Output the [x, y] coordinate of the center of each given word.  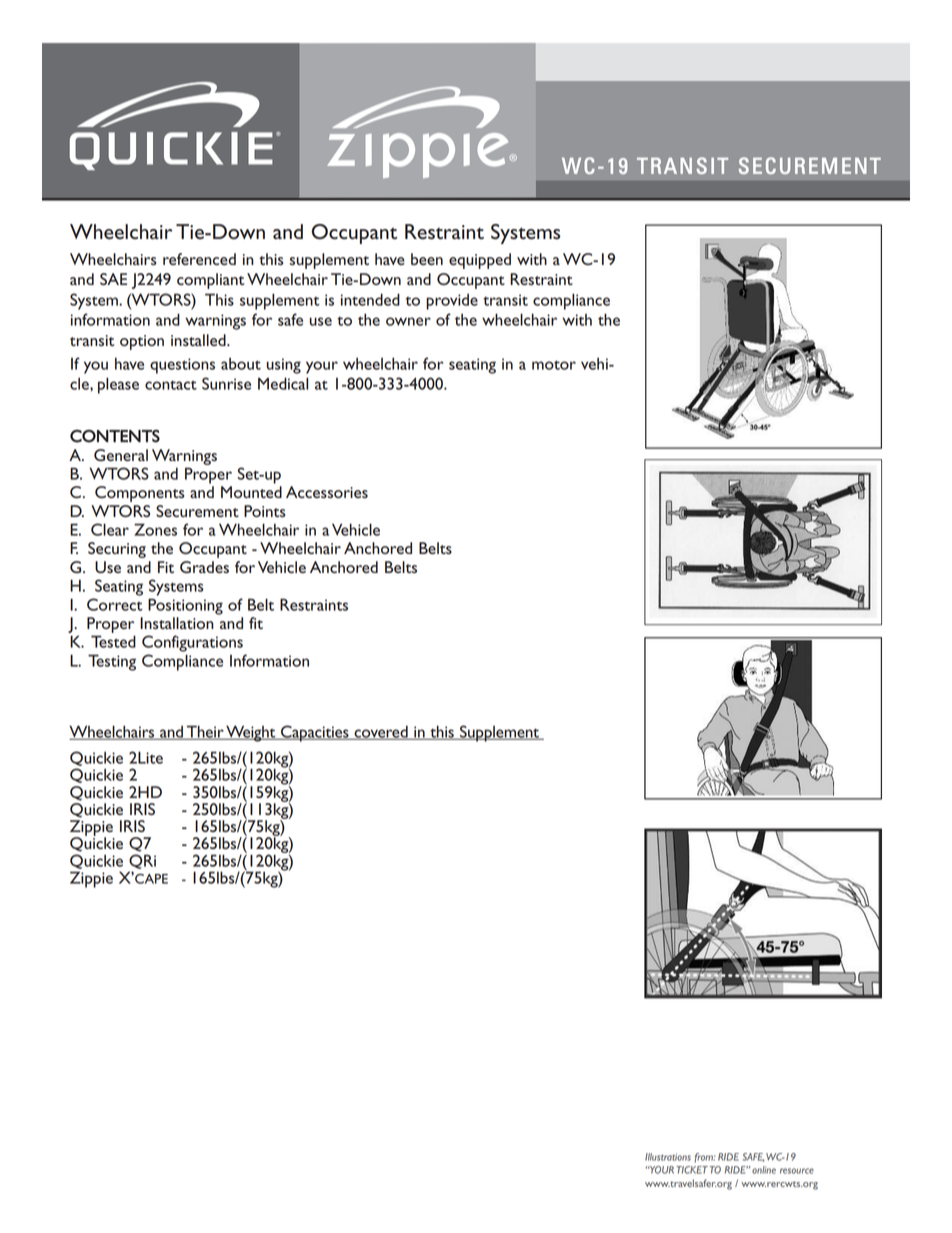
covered [381, 732]
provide [452, 302]
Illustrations [668, 1157]
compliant [210, 281]
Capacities [315, 733]
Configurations [192, 643]
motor [554, 365]
